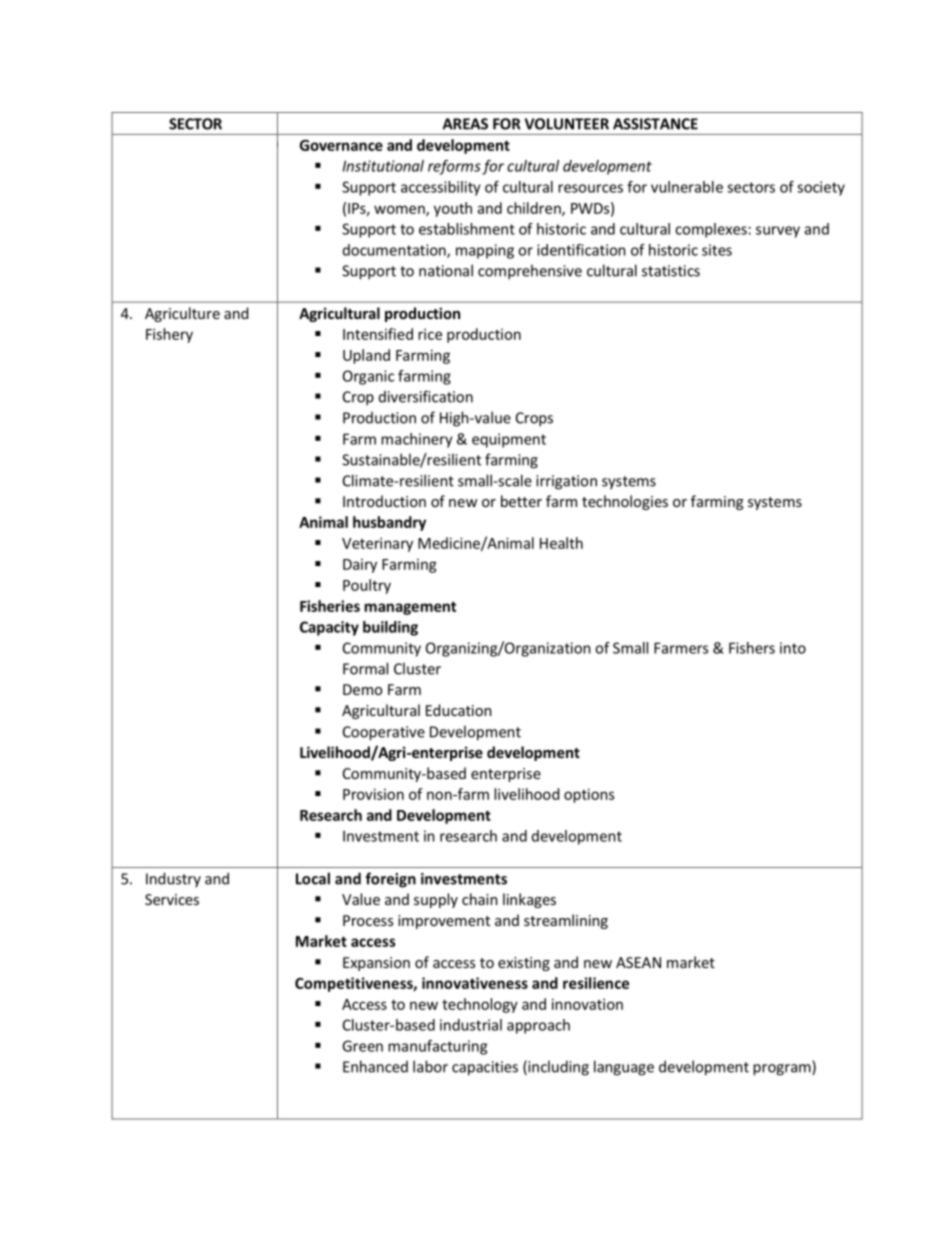 The width and height of the image is (952, 1233). Describe the element at coordinates (362, 1046) in the image. I see `Green` at that location.
